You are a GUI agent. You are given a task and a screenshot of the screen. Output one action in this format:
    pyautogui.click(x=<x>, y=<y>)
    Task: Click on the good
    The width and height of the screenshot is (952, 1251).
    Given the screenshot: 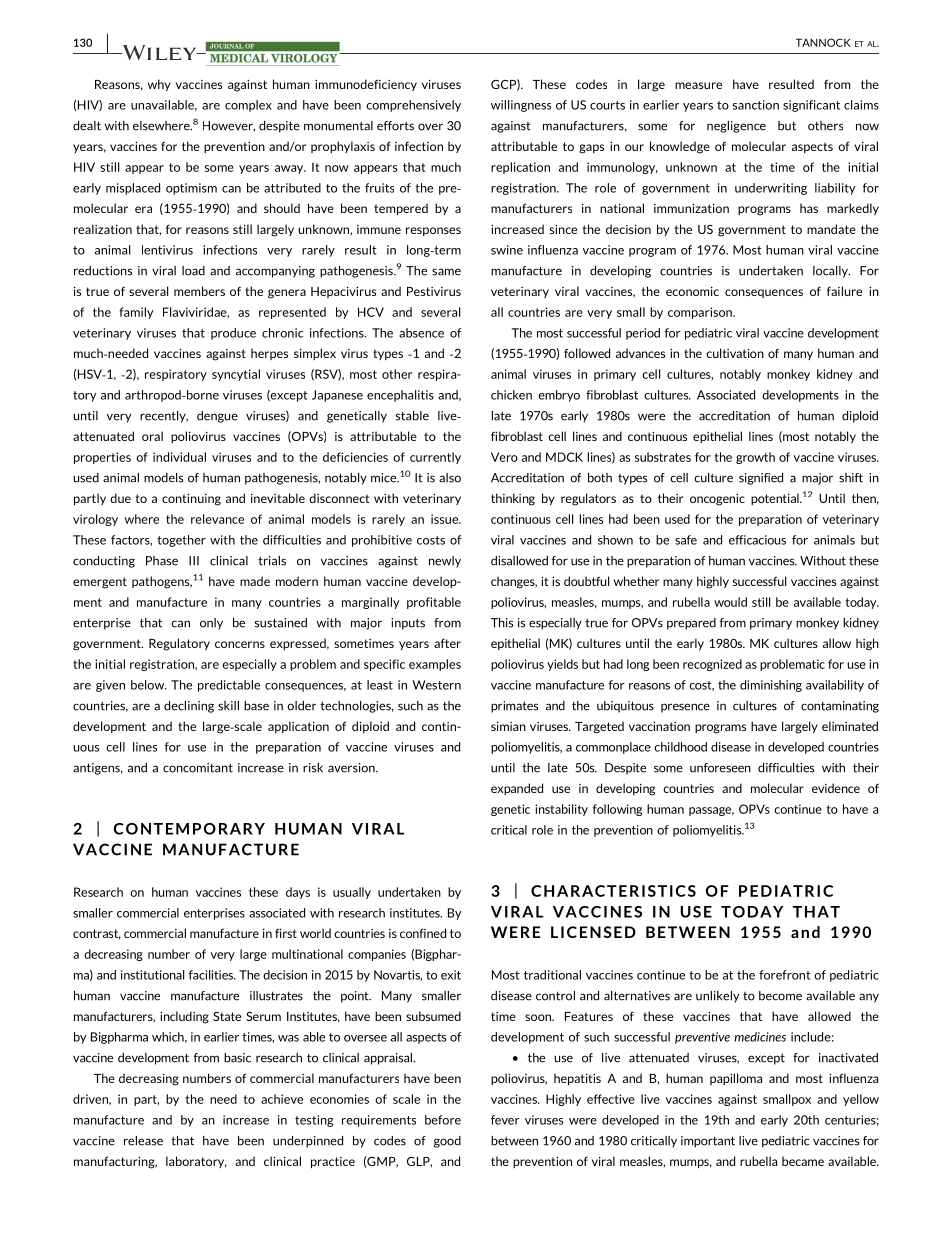 What is the action you would take?
    pyautogui.click(x=447, y=1142)
